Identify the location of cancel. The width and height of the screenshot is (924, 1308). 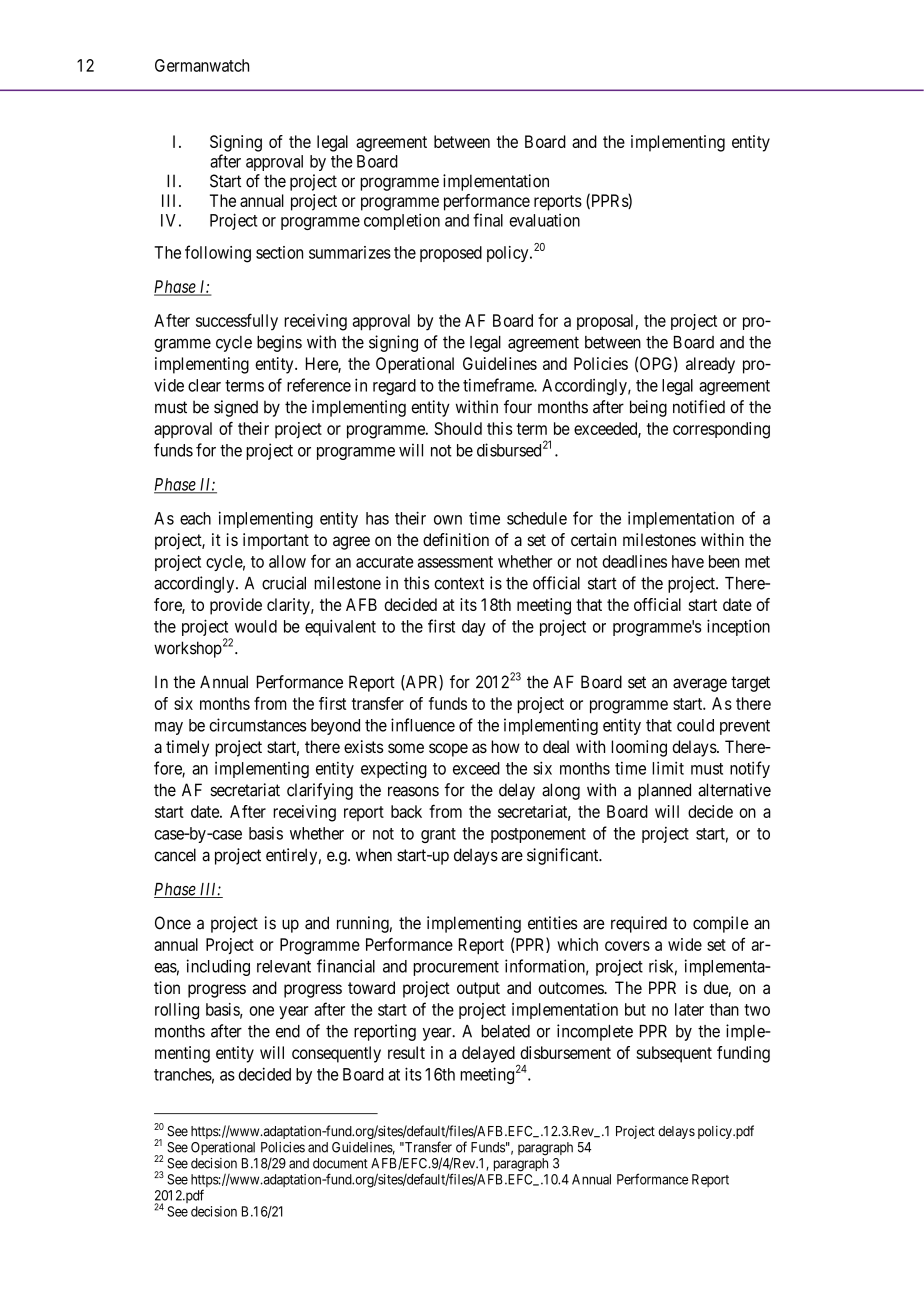
(175, 855).
